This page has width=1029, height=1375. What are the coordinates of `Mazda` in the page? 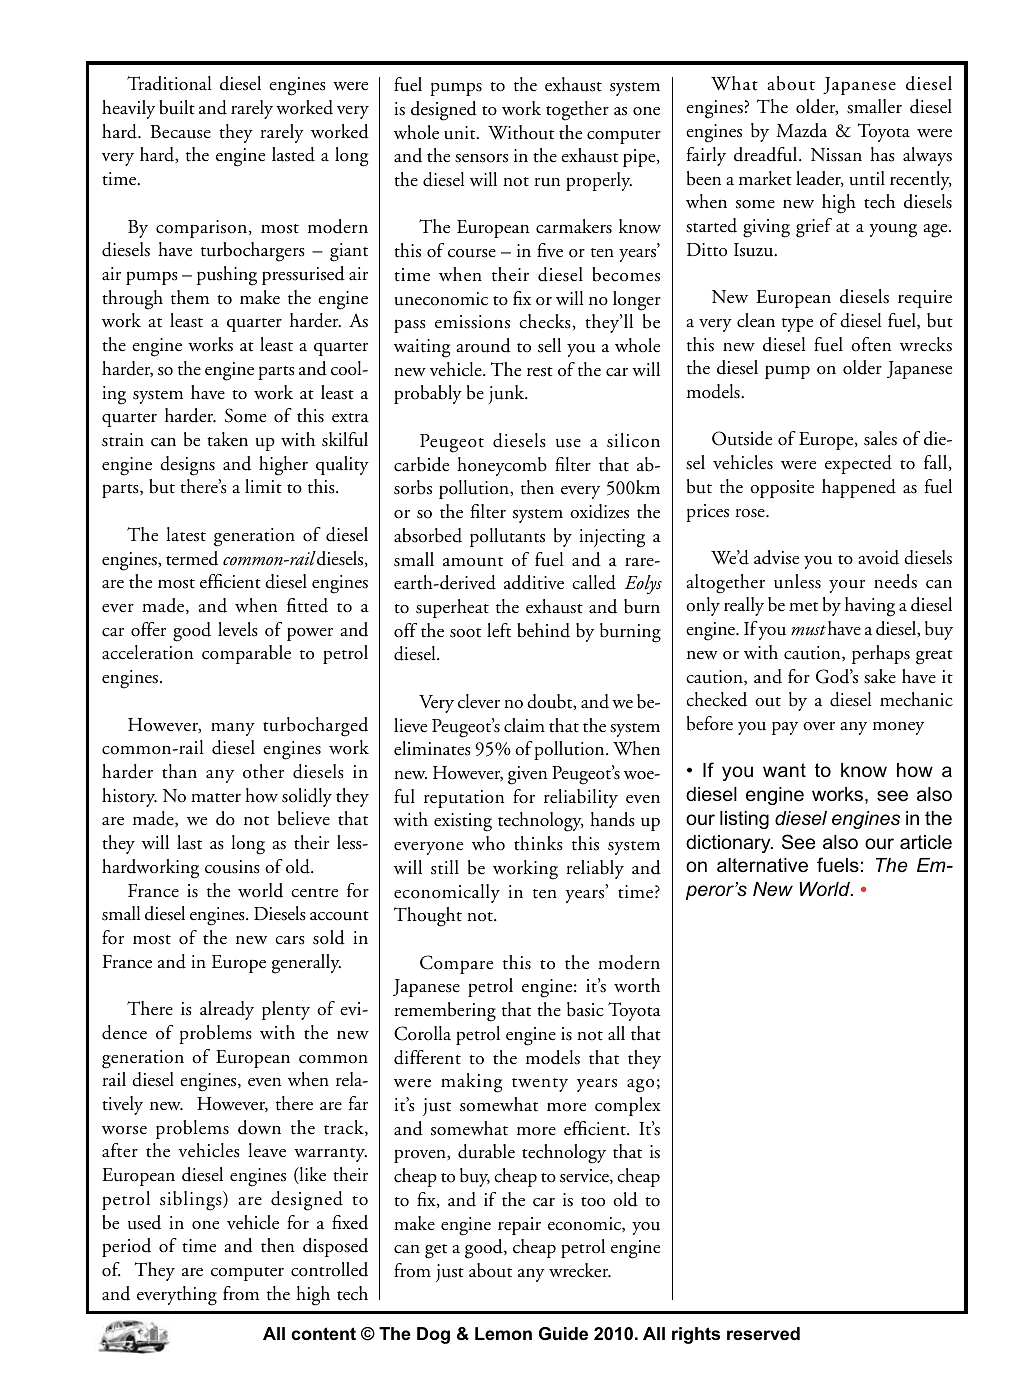 It's located at (801, 130).
